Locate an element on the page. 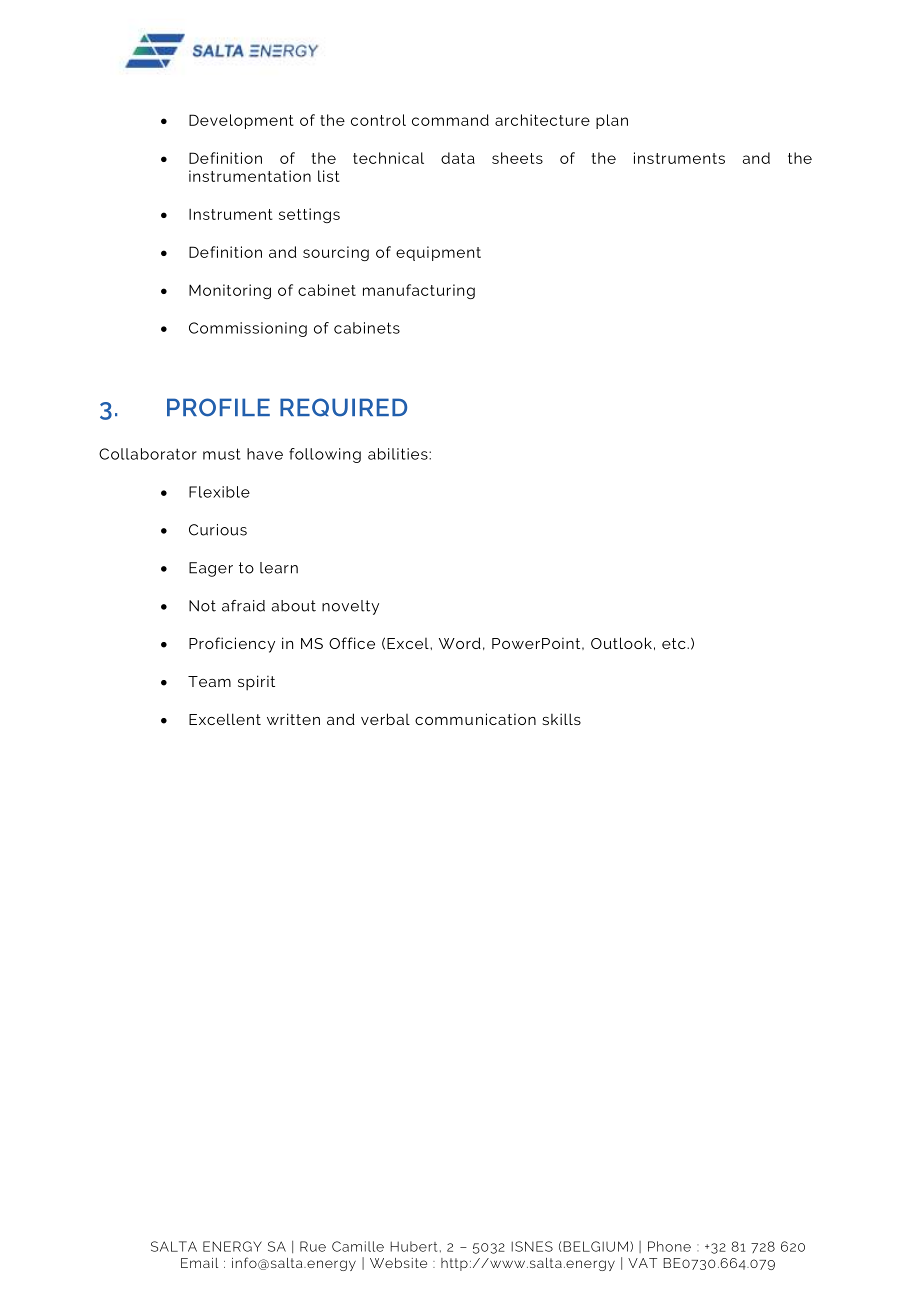 The width and height of the page is (924, 1308). skills is located at coordinates (561, 719).
